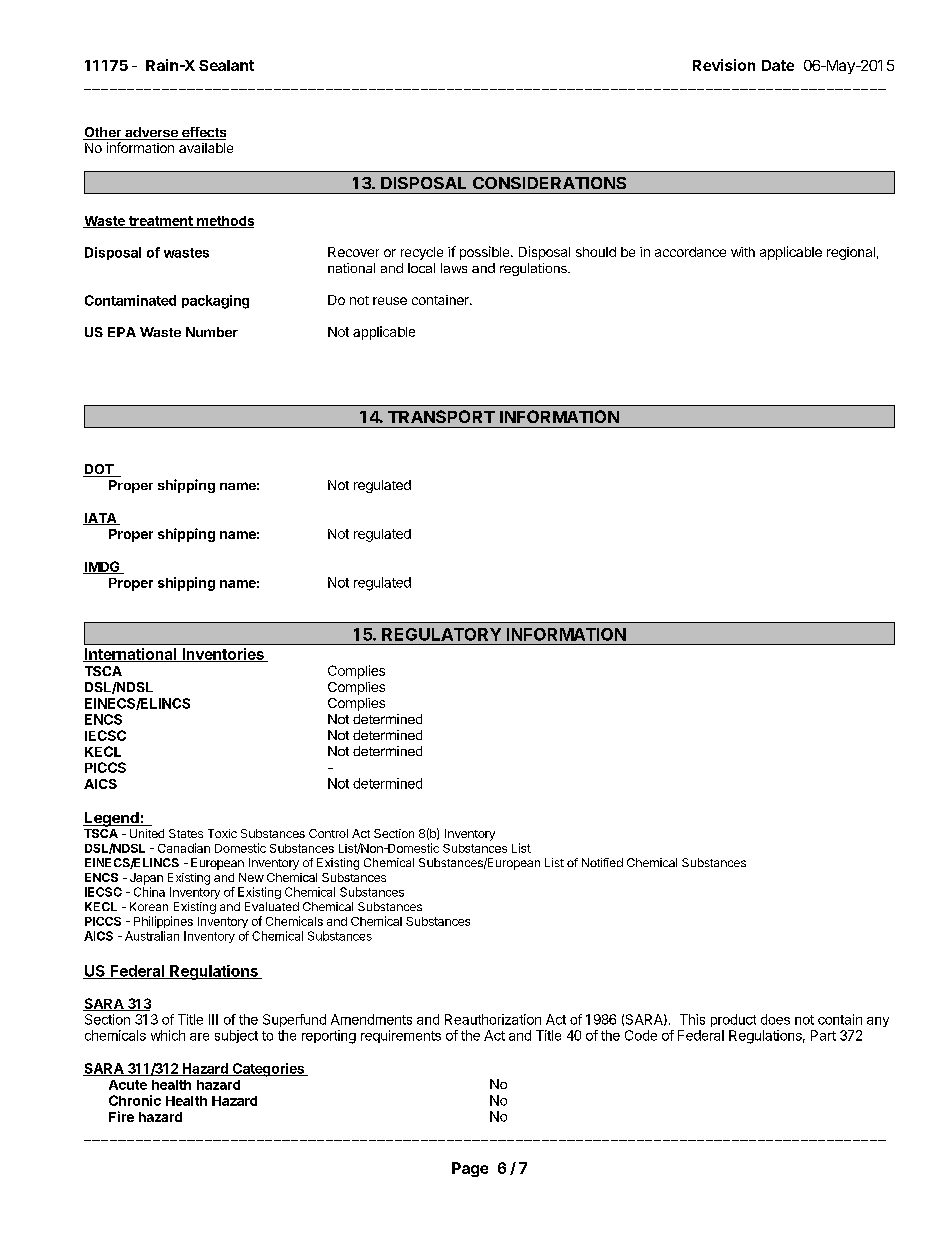 The image size is (952, 1233). I want to click on effects, so click(203, 133).
